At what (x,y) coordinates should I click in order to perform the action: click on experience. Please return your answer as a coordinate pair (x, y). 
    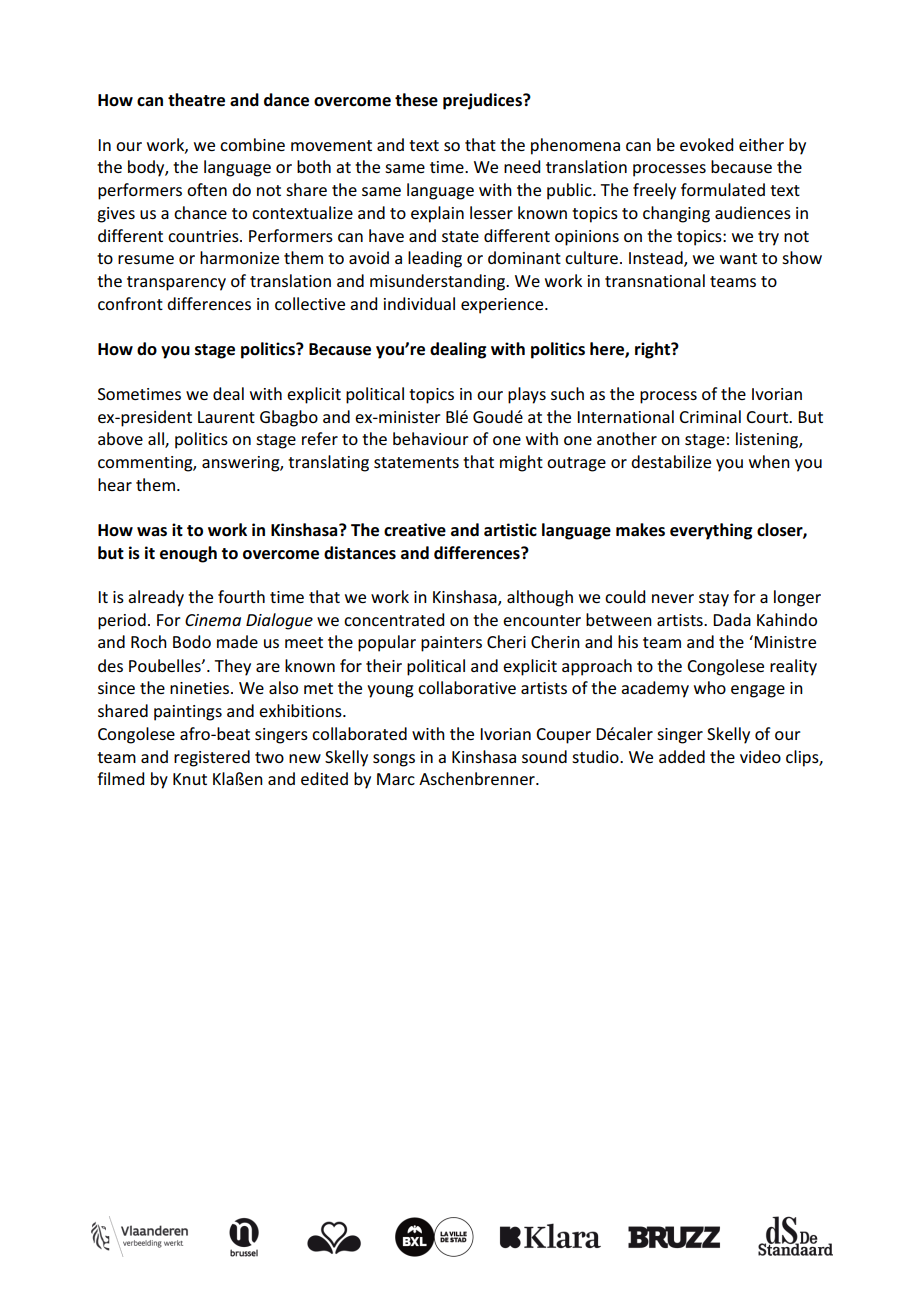
    Looking at the image, I should click on (503, 306).
